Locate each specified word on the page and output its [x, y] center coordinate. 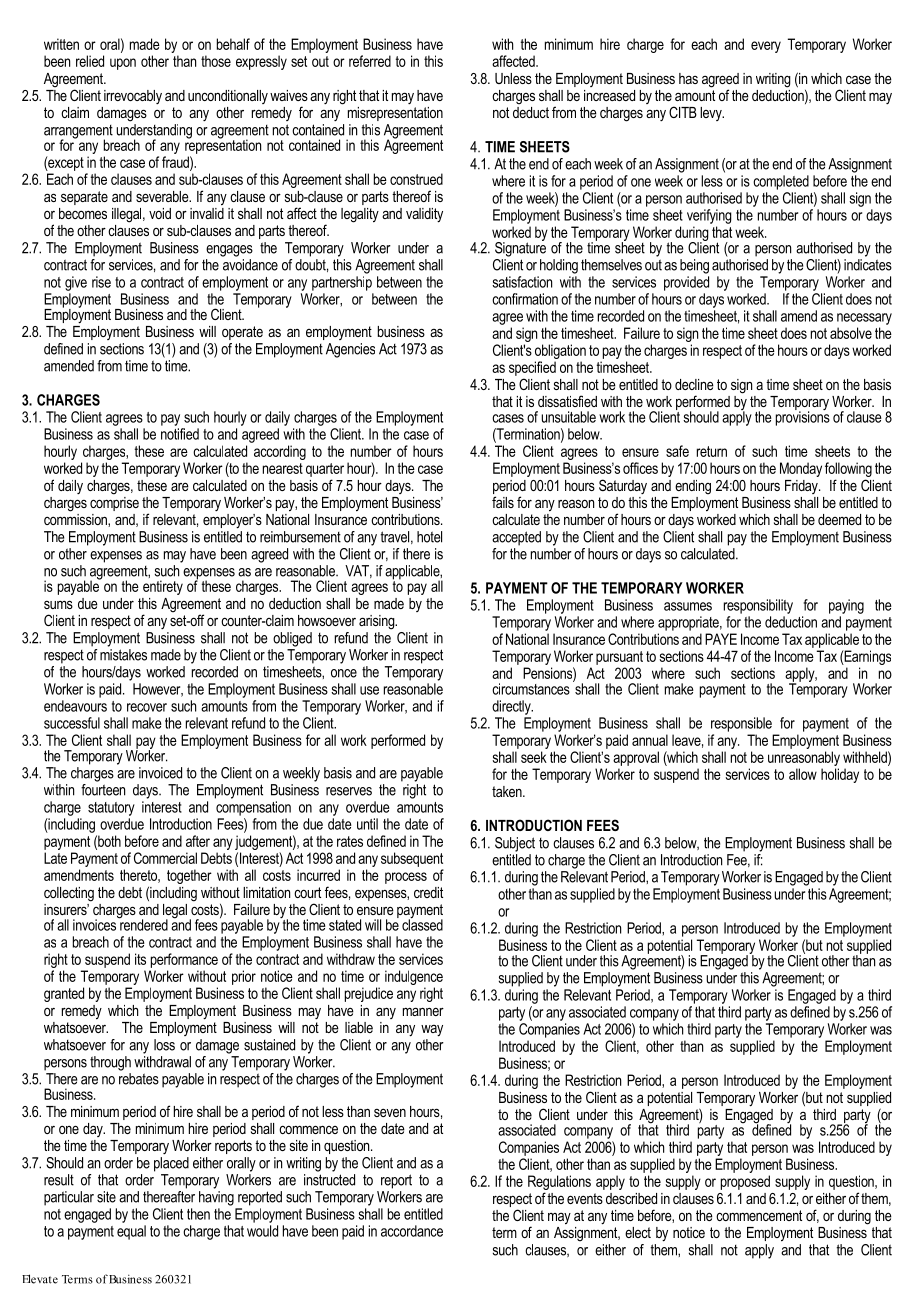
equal [131, 1232]
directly [512, 707]
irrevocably [133, 97]
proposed [745, 1182]
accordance [412, 1231]
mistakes [123, 655]
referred [370, 61]
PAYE [721, 639]
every [766, 47]
